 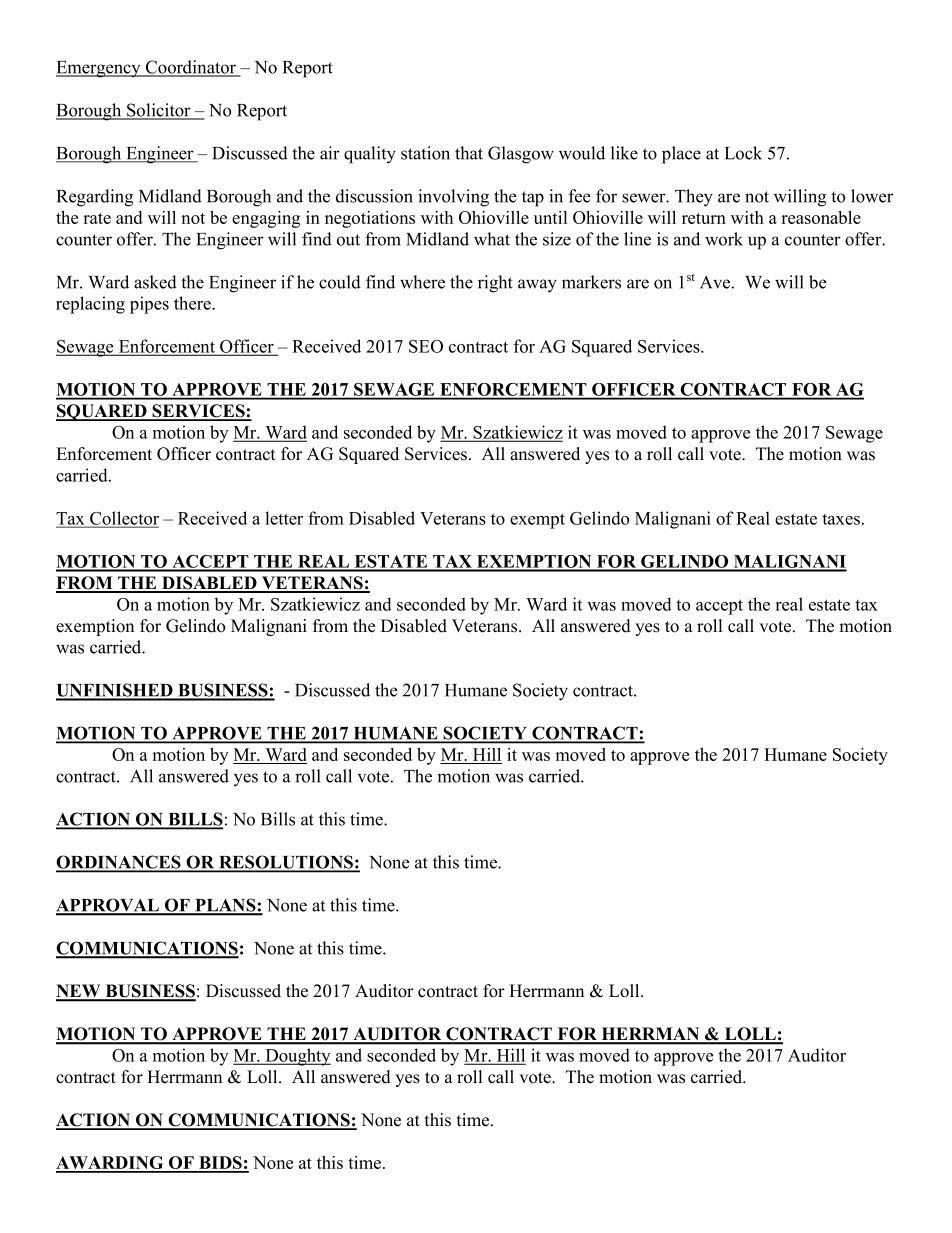 What do you see at coordinates (469, 153) in the page?
I see `that` at bounding box center [469, 153].
